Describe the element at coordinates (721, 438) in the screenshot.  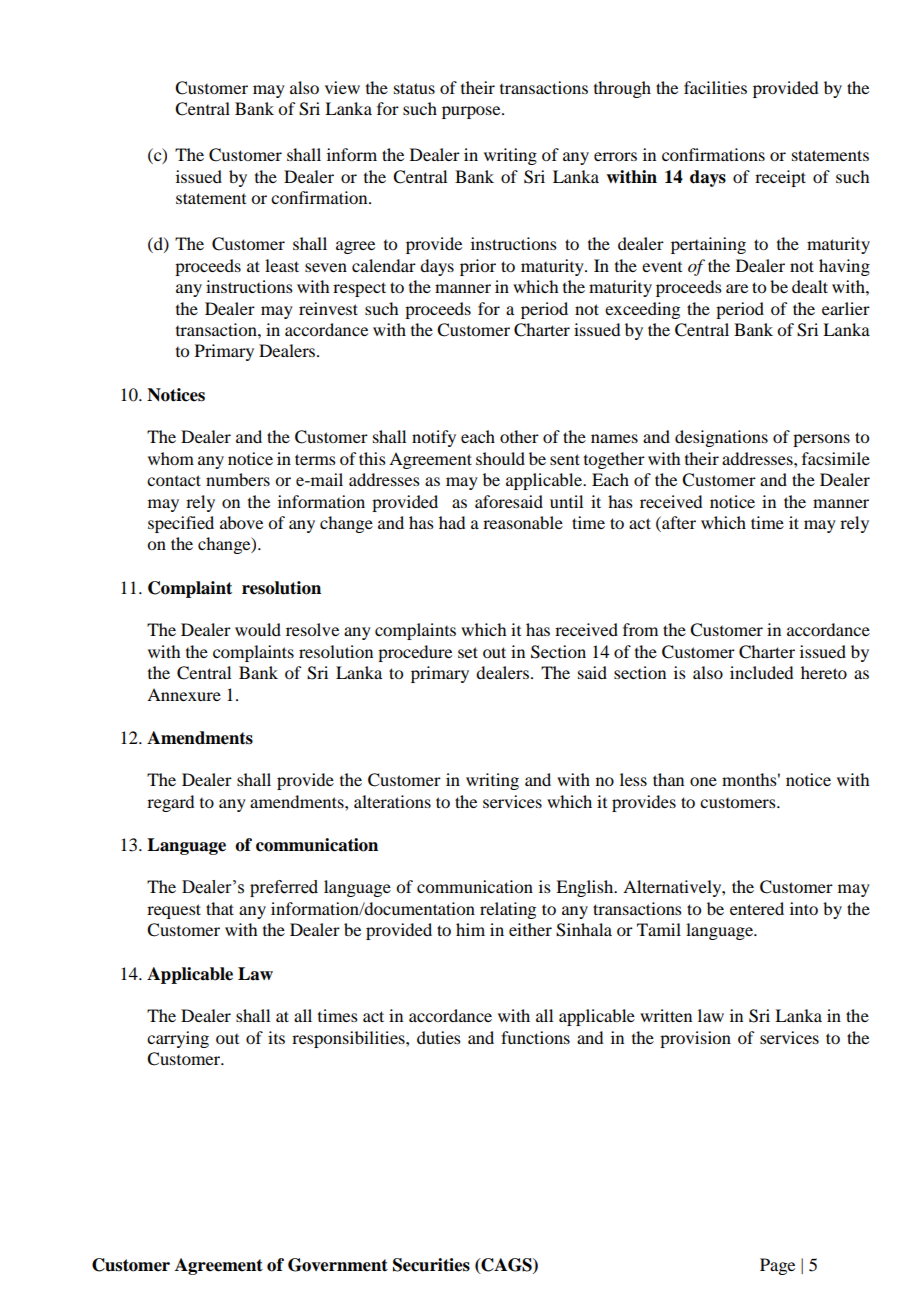
I see `designations` at that location.
